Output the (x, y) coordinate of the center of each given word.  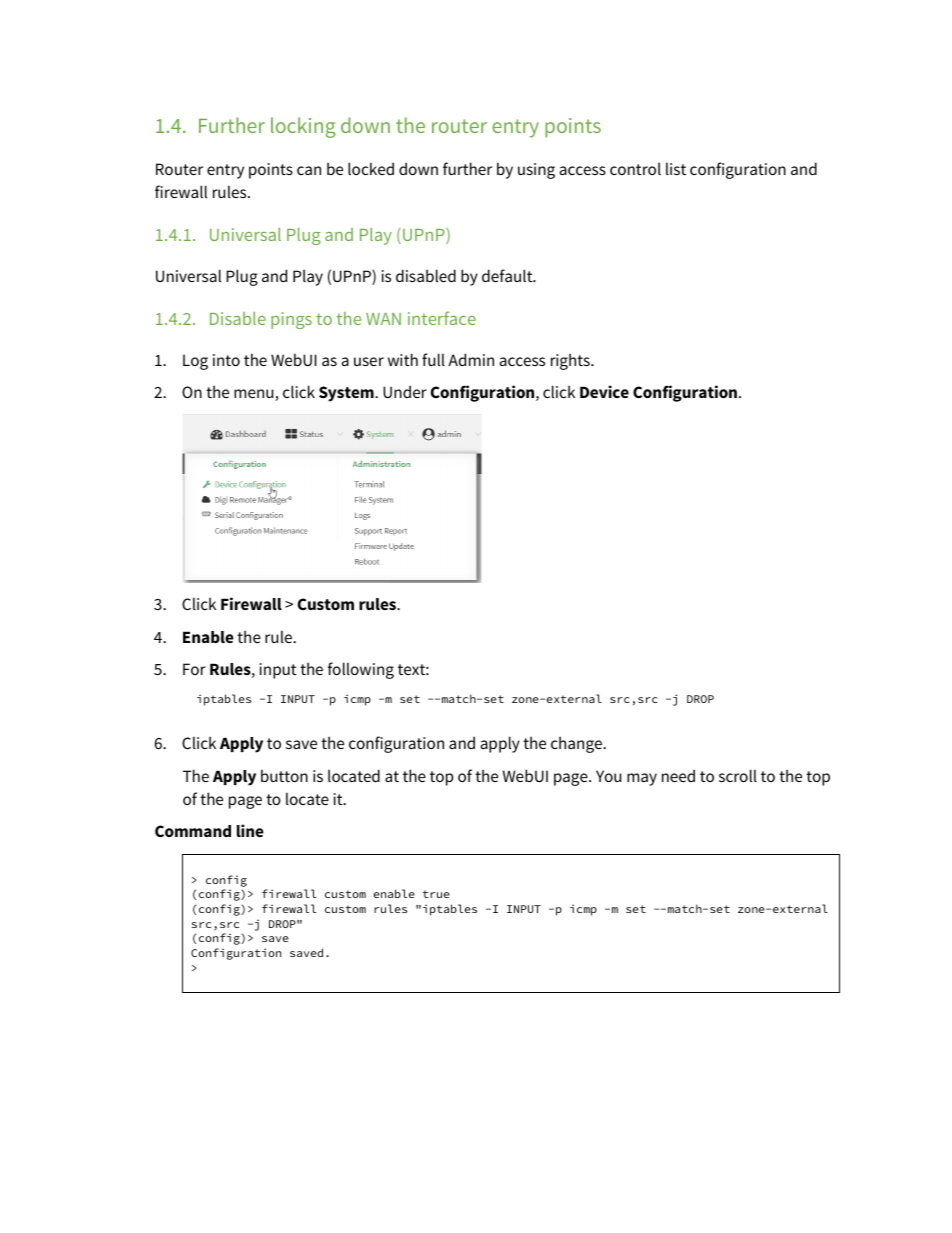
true (436, 894)
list (676, 168)
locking (303, 127)
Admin (471, 359)
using (536, 171)
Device (604, 391)
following (361, 670)
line (250, 830)
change (577, 744)
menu (255, 395)
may (642, 779)
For (194, 669)
